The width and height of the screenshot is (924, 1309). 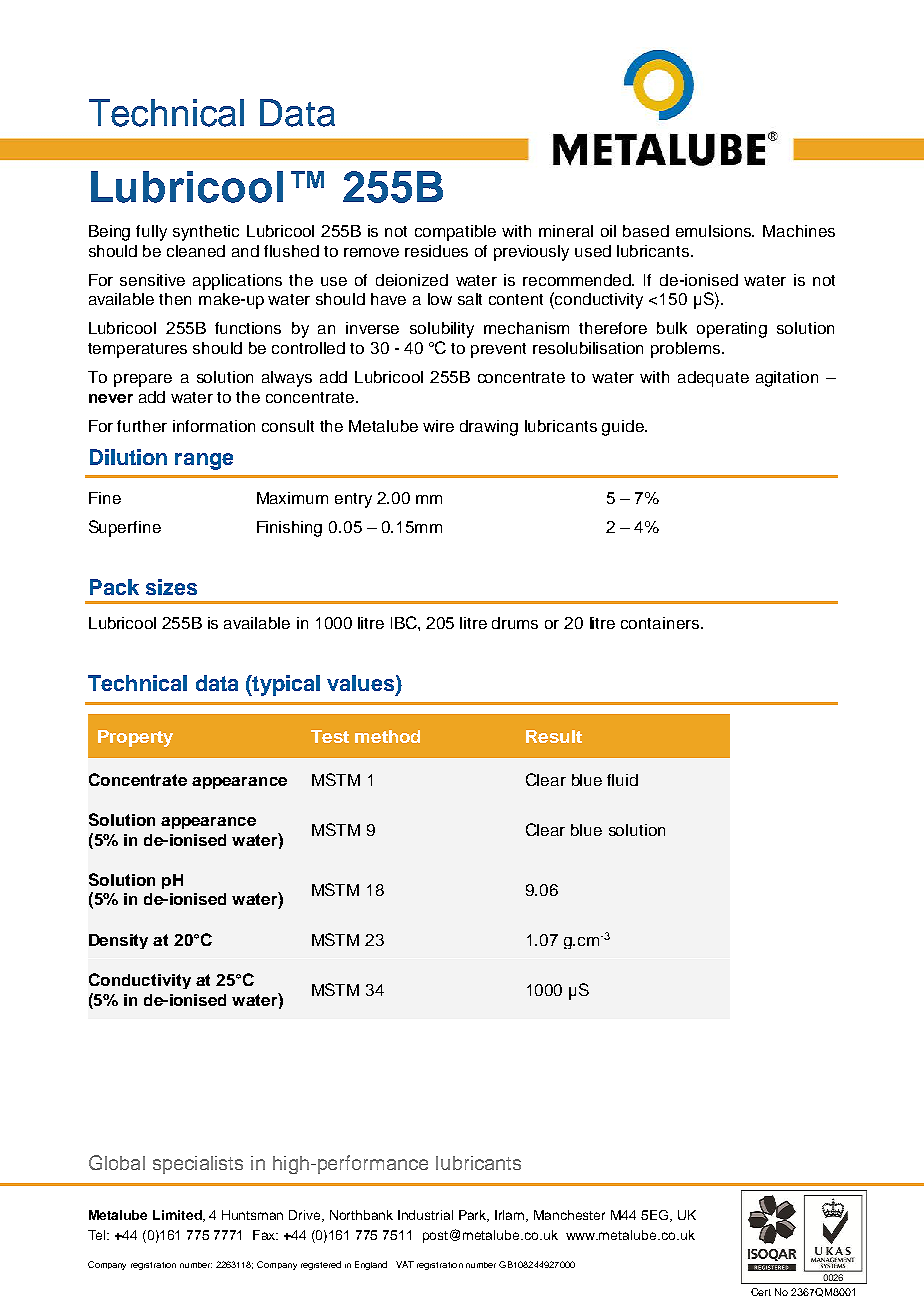 I want to click on wire, so click(x=438, y=426).
